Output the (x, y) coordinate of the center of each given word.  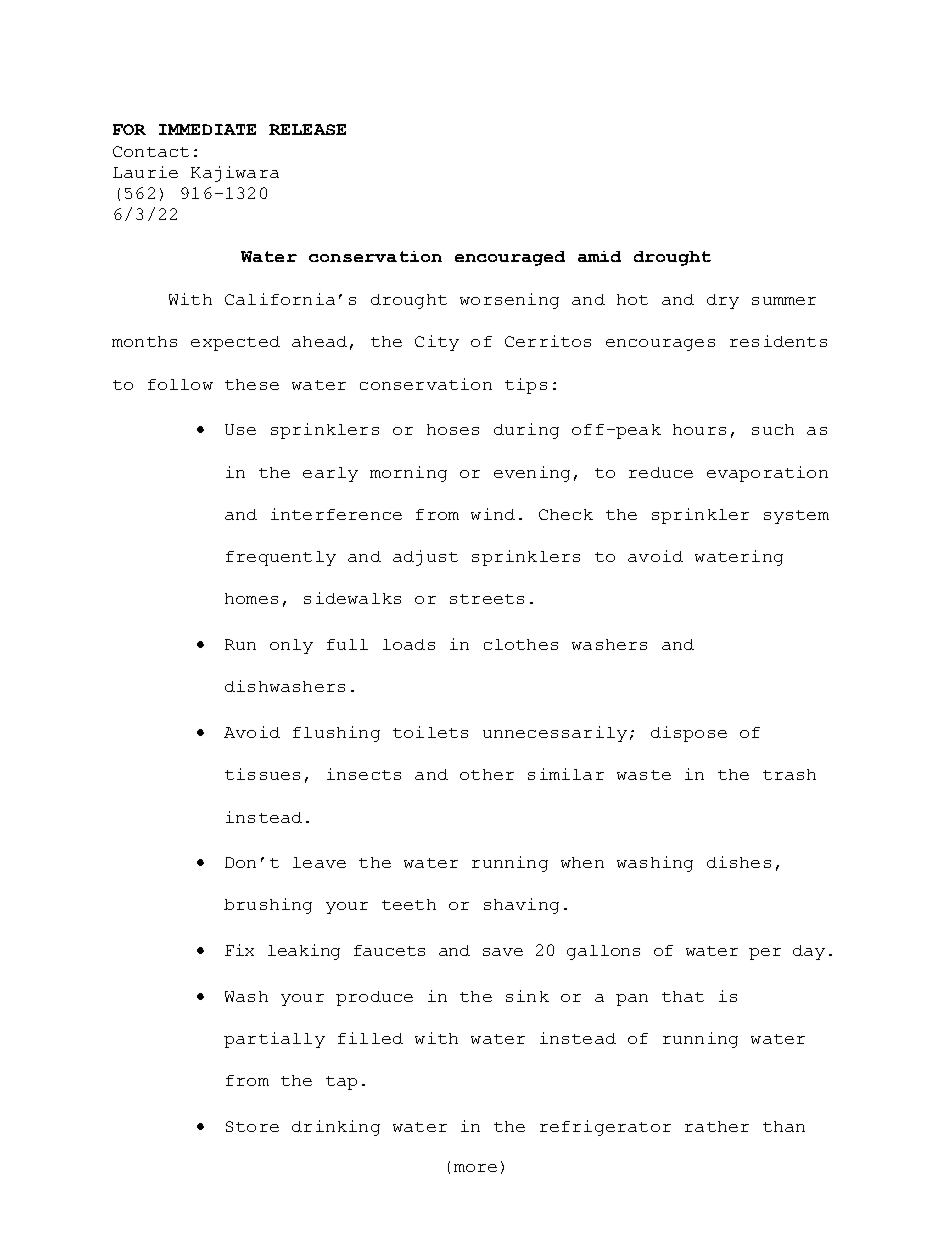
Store (252, 1126)
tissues (262, 774)
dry (723, 301)
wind (493, 514)
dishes (739, 862)
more (475, 1168)
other (487, 774)
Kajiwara (235, 174)
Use (240, 429)
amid (599, 256)
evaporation (767, 474)
